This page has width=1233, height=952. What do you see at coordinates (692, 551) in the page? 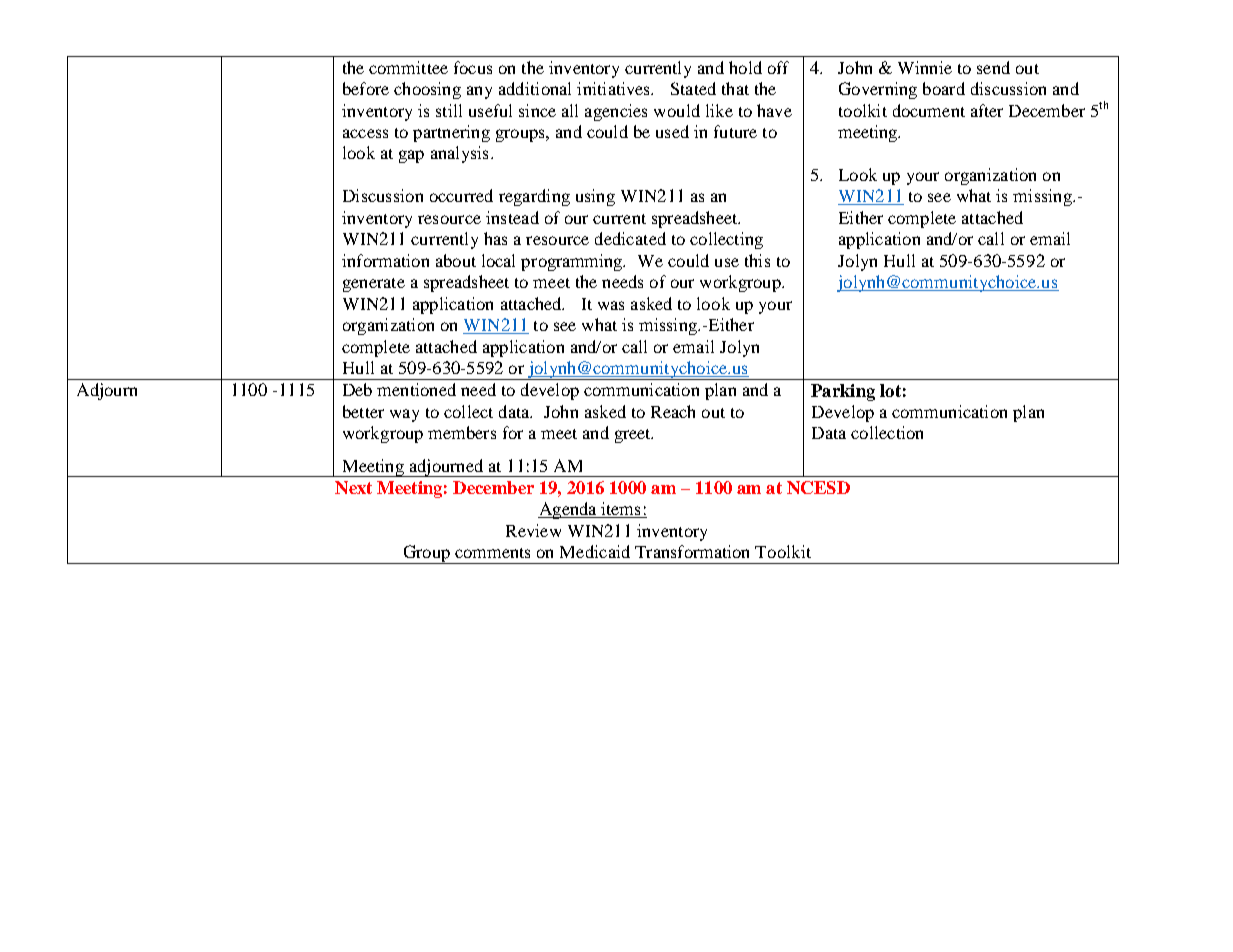
I see `Transformation` at bounding box center [692, 551].
